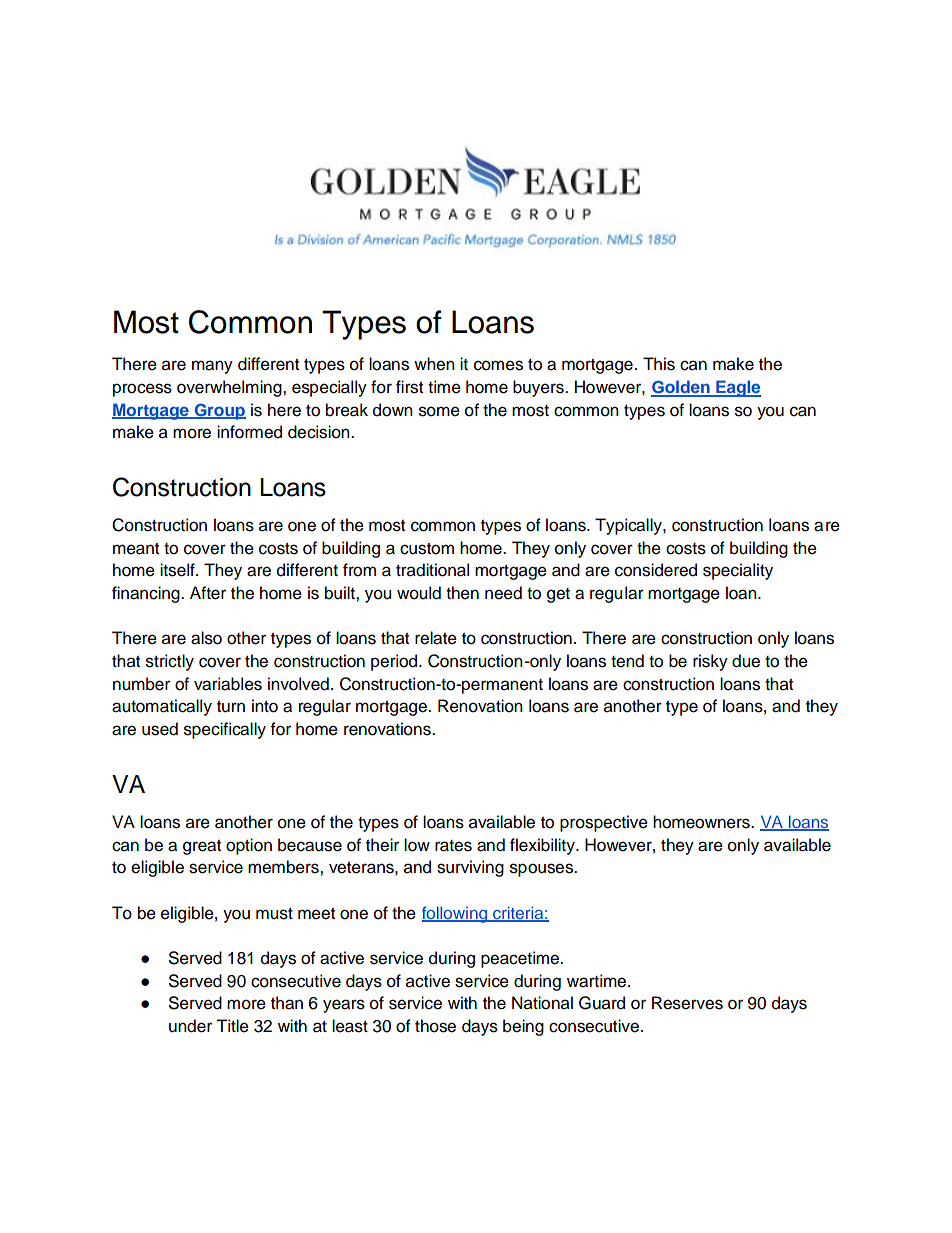 This document has width=952, height=1233. What do you see at coordinates (435, 1026) in the document?
I see `those` at bounding box center [435, 1026].
